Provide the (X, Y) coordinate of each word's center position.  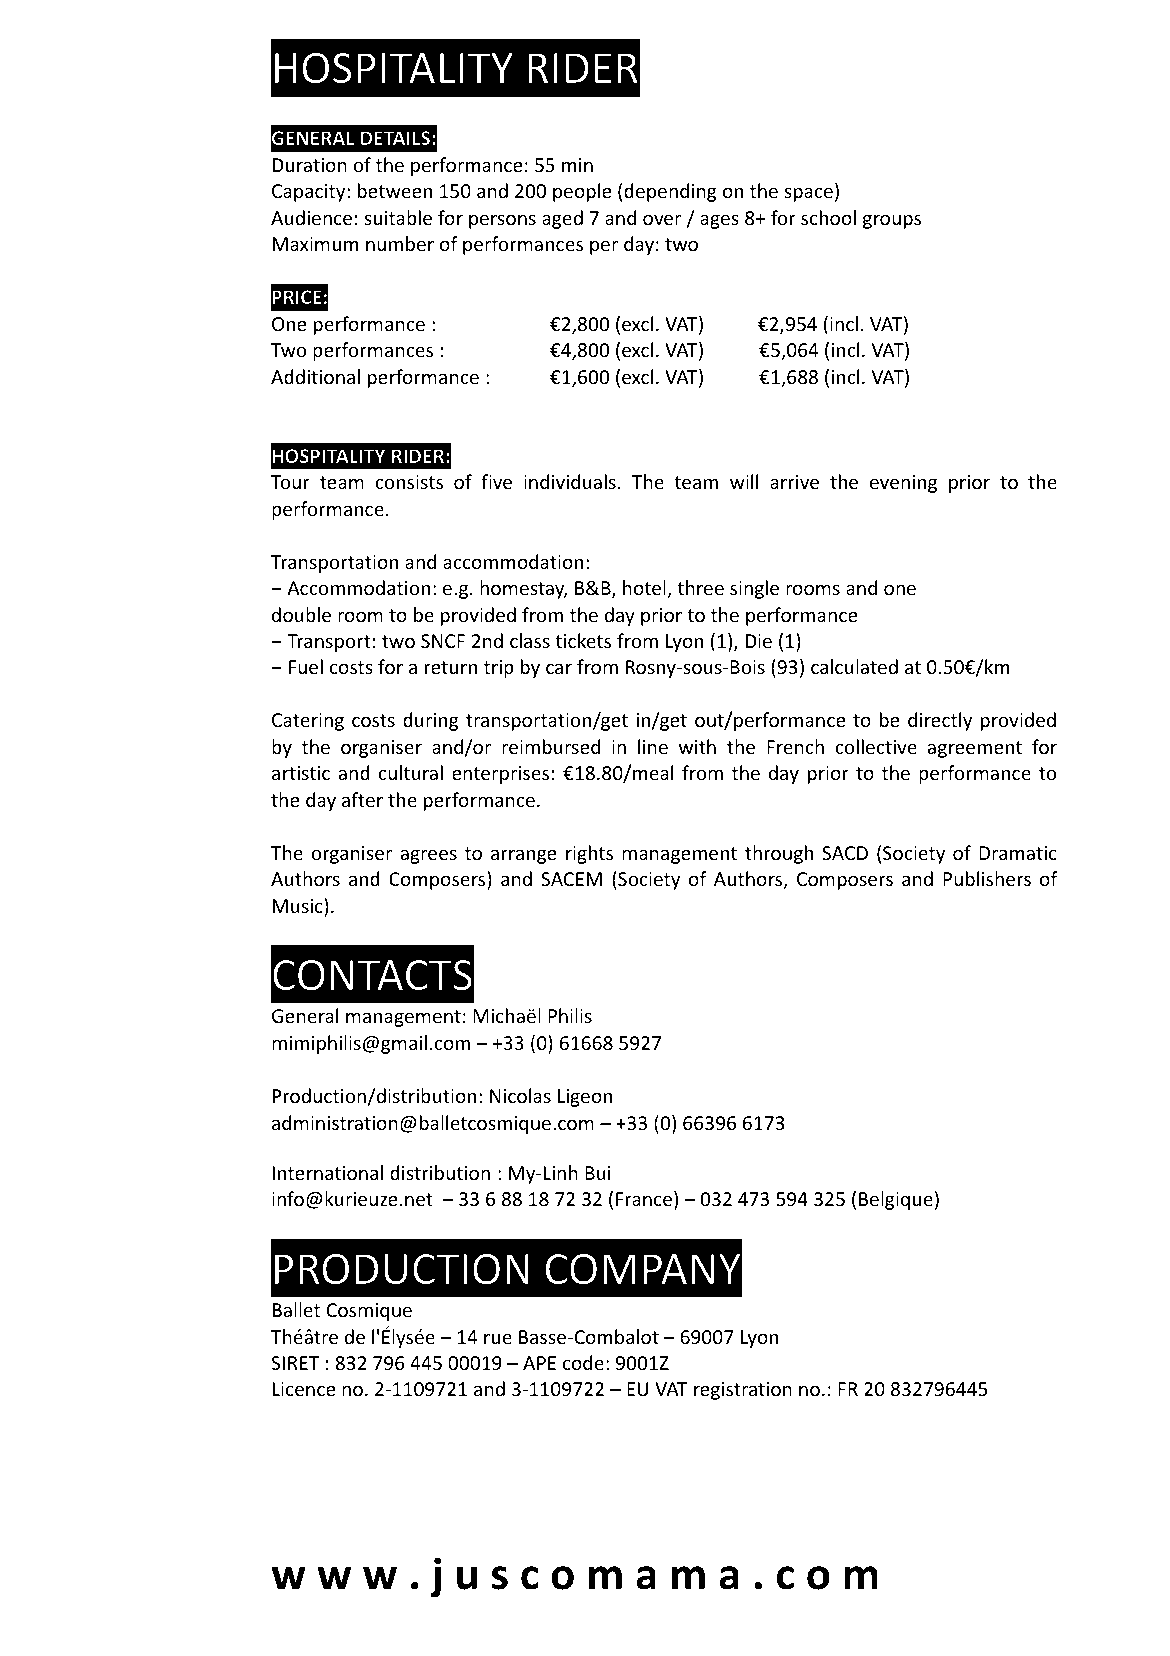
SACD (845, 853)
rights (589, 854)
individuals (570, 481)
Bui (598, 1173)
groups (892, 221)
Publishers (987, 878)
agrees (428, 856)
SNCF (443, 641)
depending (670, 192)
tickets (583, 640)
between (395, 190)
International (328, 1172)
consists (409, 482)
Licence (304, 1389)
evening (903, 484)
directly (940, 721)
